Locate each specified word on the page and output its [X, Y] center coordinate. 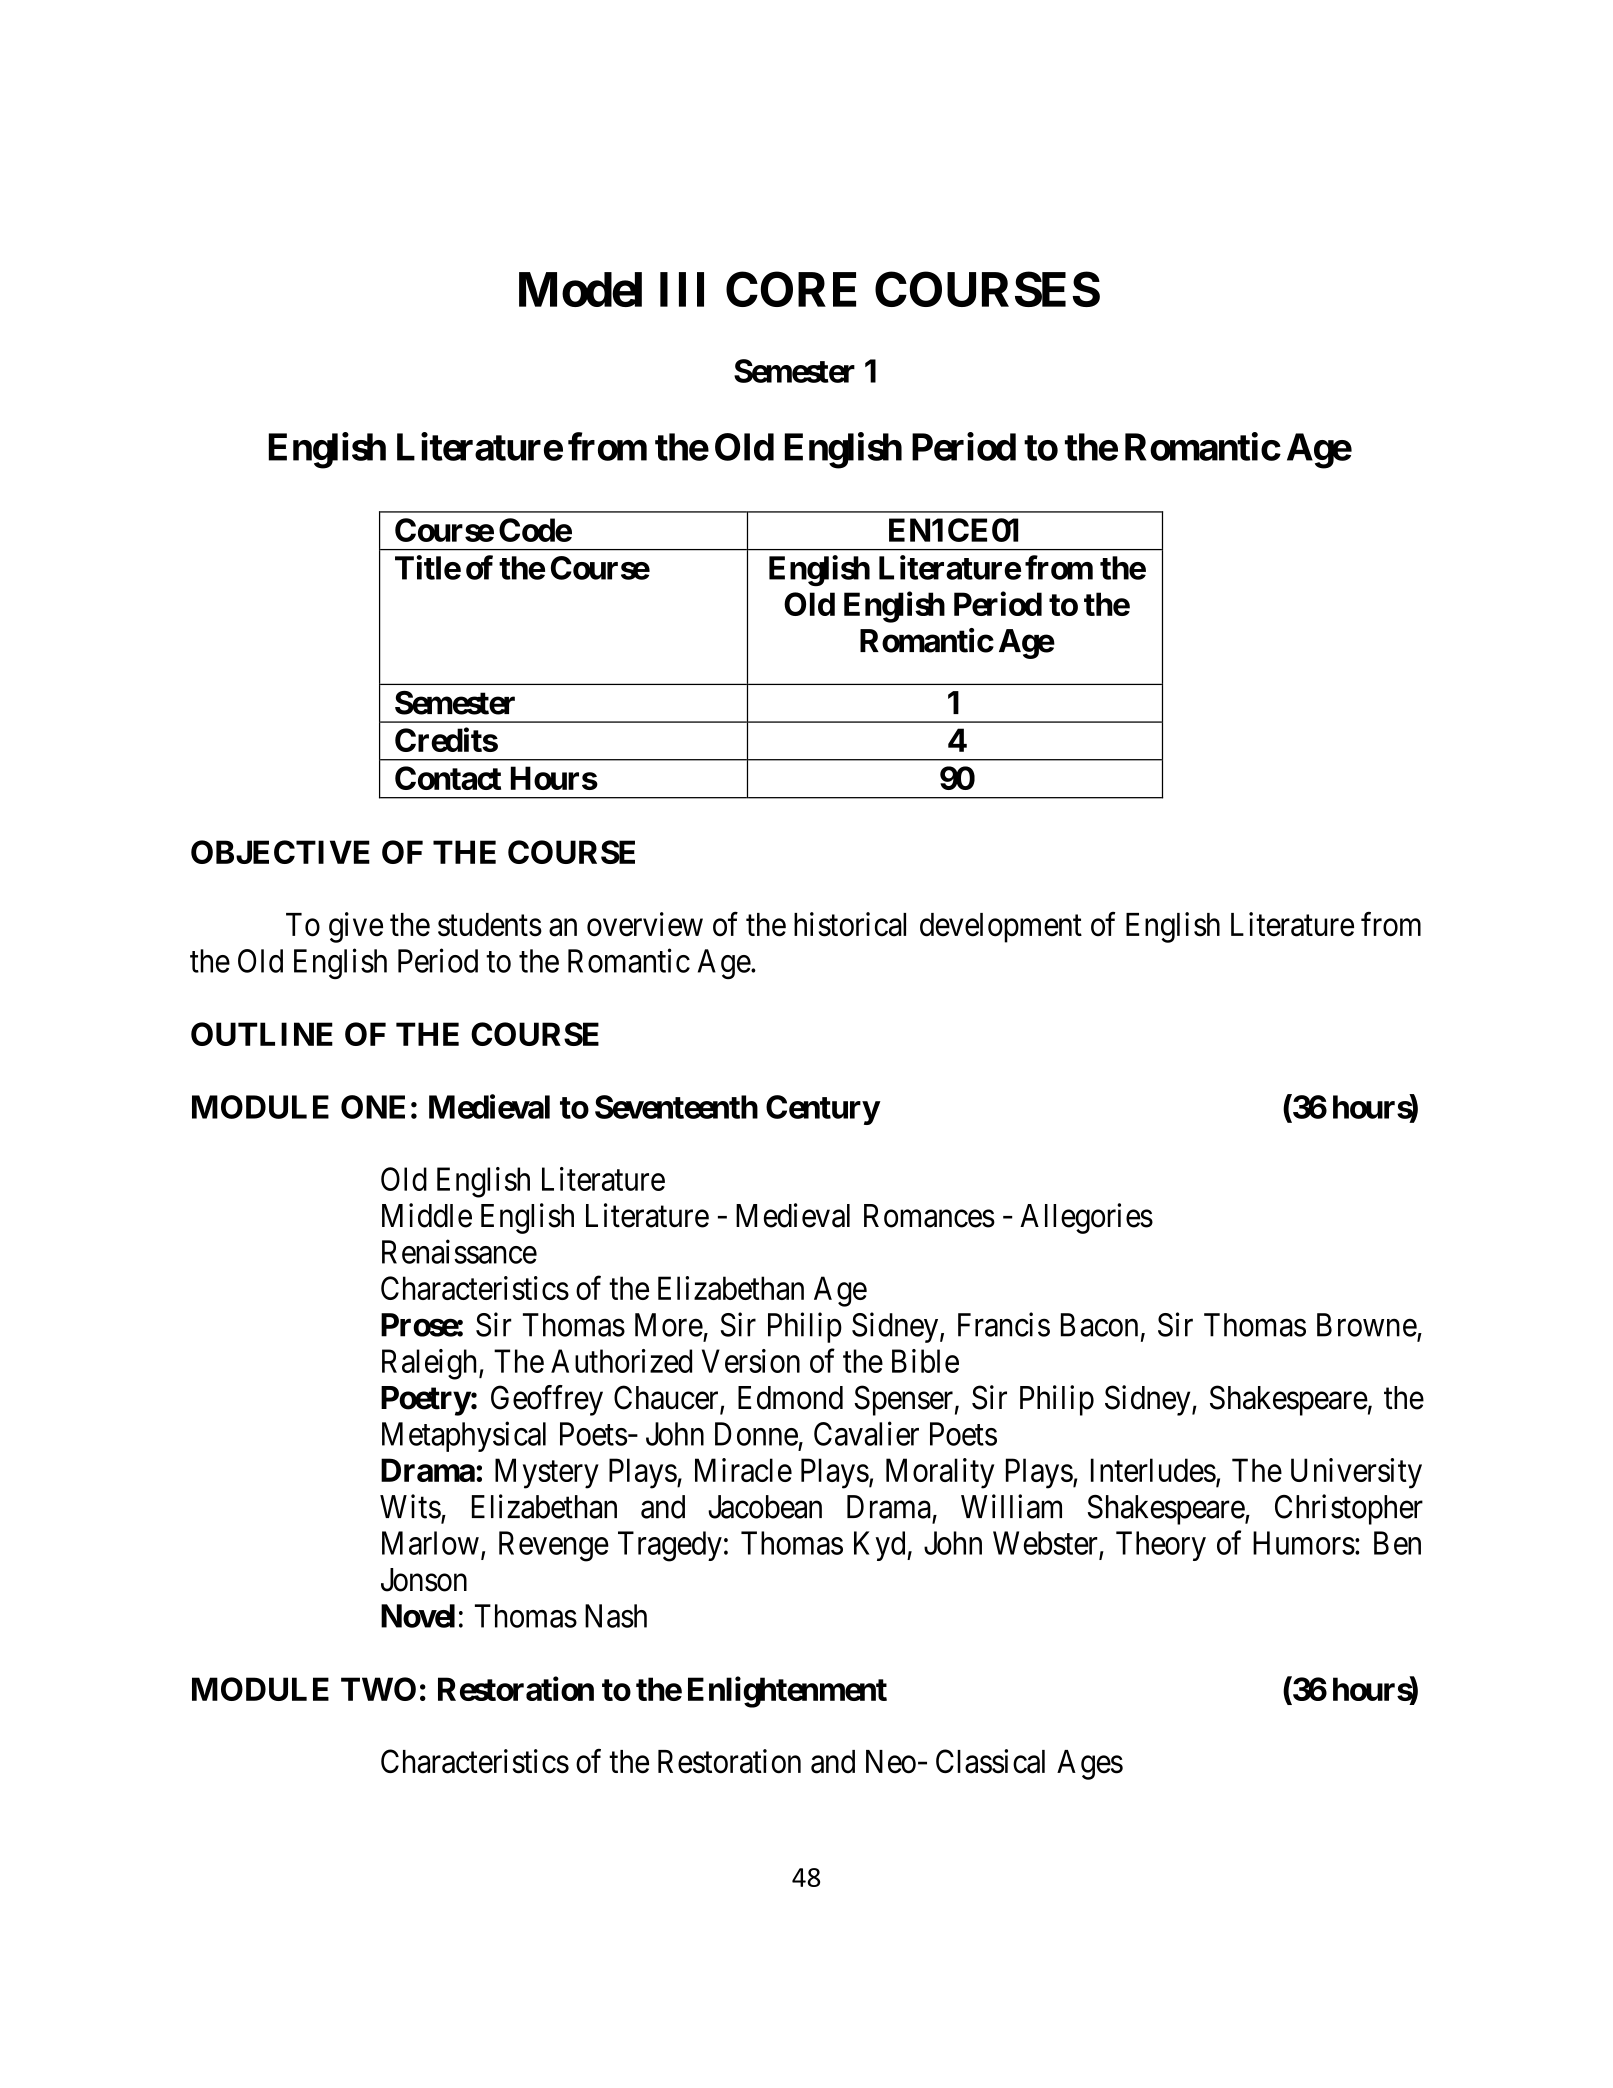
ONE [373, 1107]
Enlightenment [787, 1692]
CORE [791, 289]
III [682, 289]
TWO [378, 1689]
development [1001, 928]
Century [823, 1110]
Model [580, 289]
